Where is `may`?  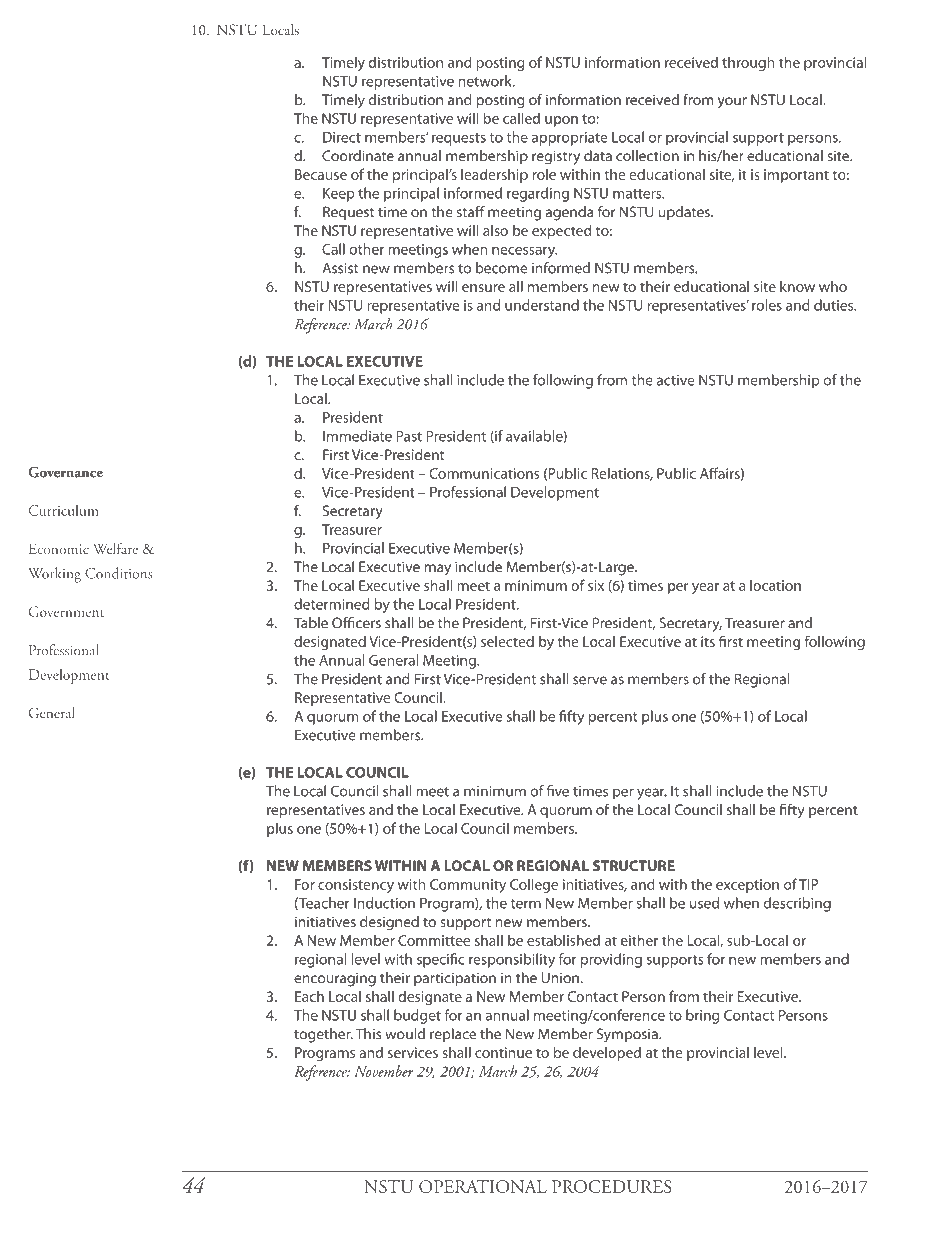
may is located at coordinates (437, 570).
